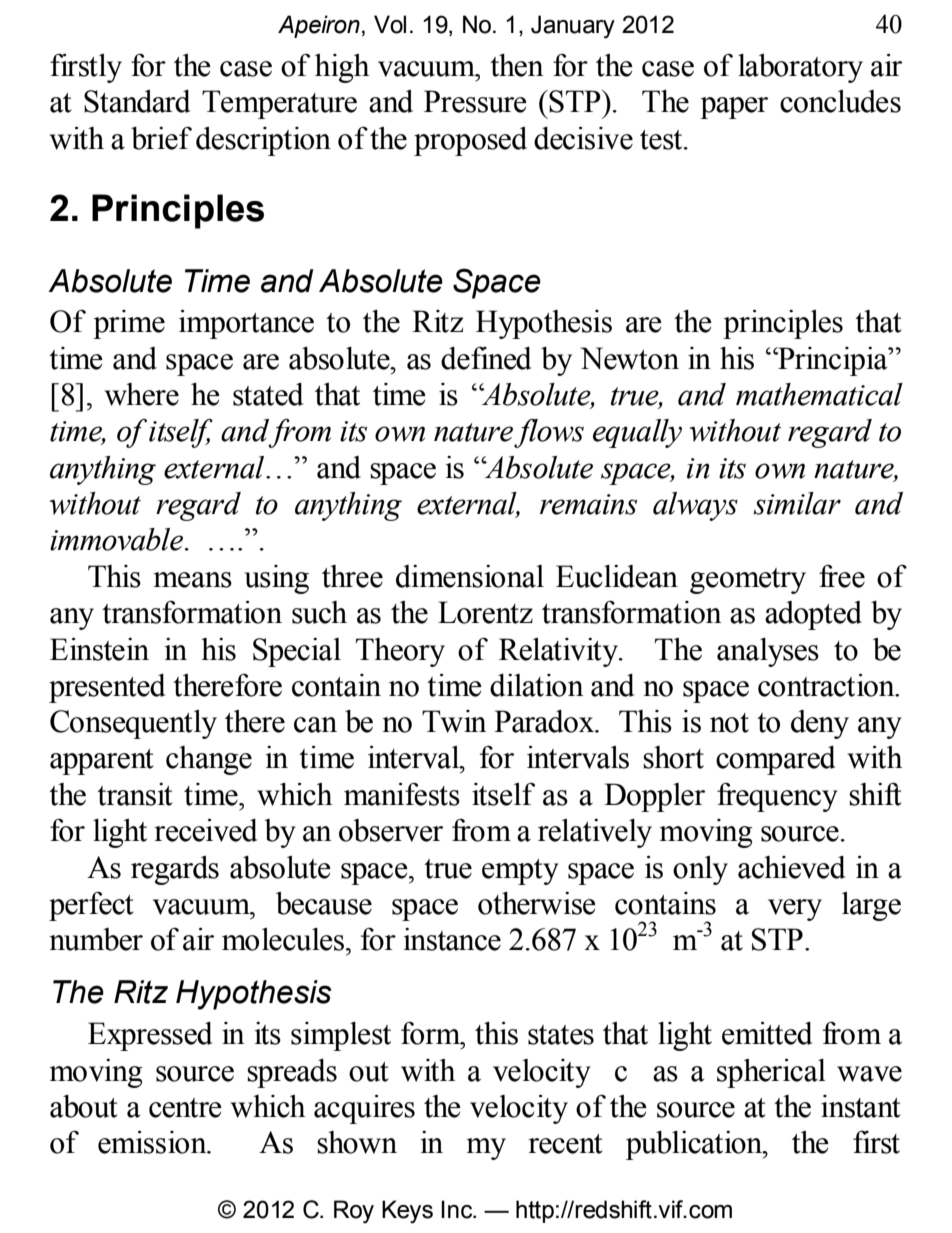  I want to click on then, so click(517, 65).
